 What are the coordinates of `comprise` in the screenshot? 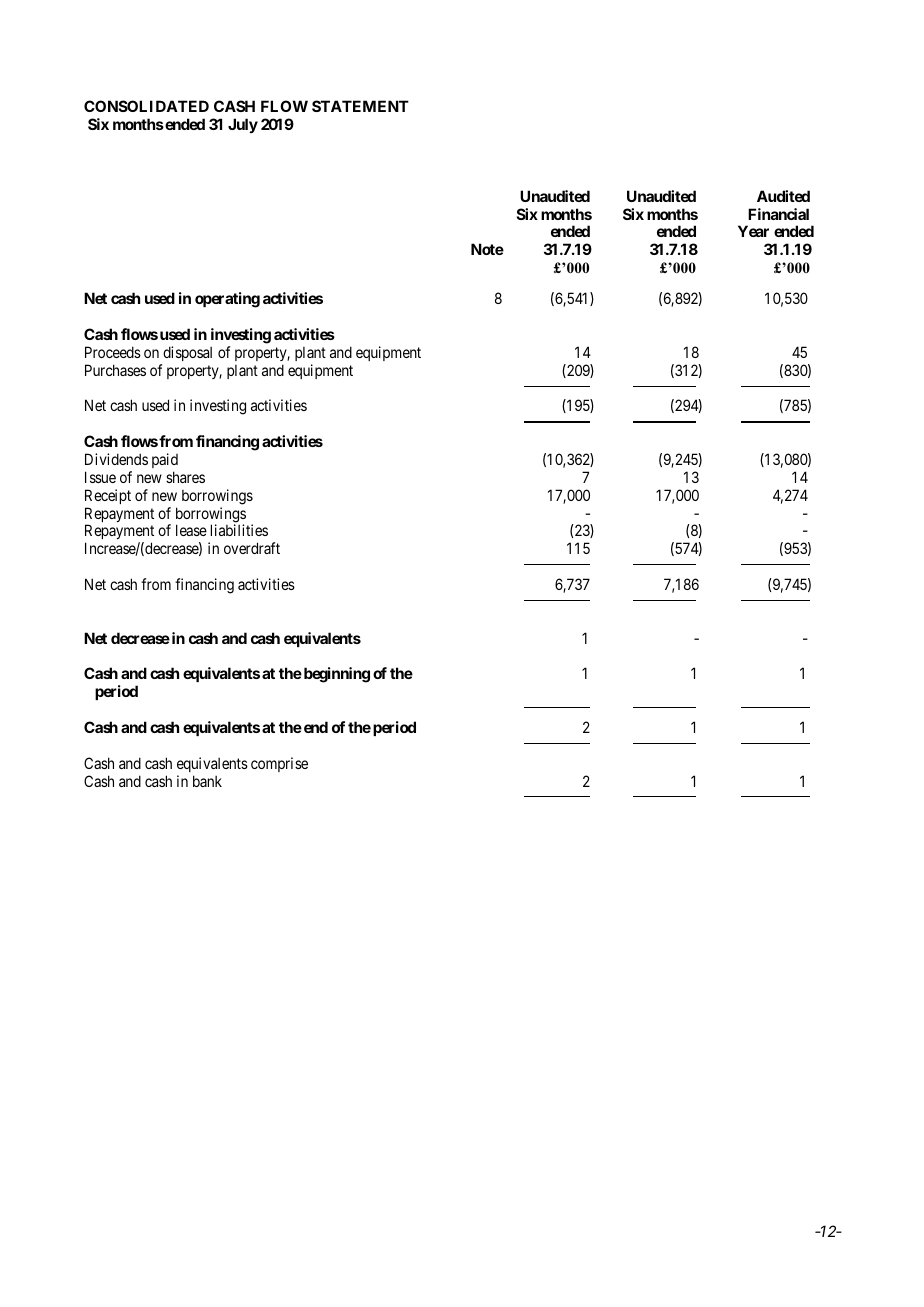 It's located at (279, 764).
